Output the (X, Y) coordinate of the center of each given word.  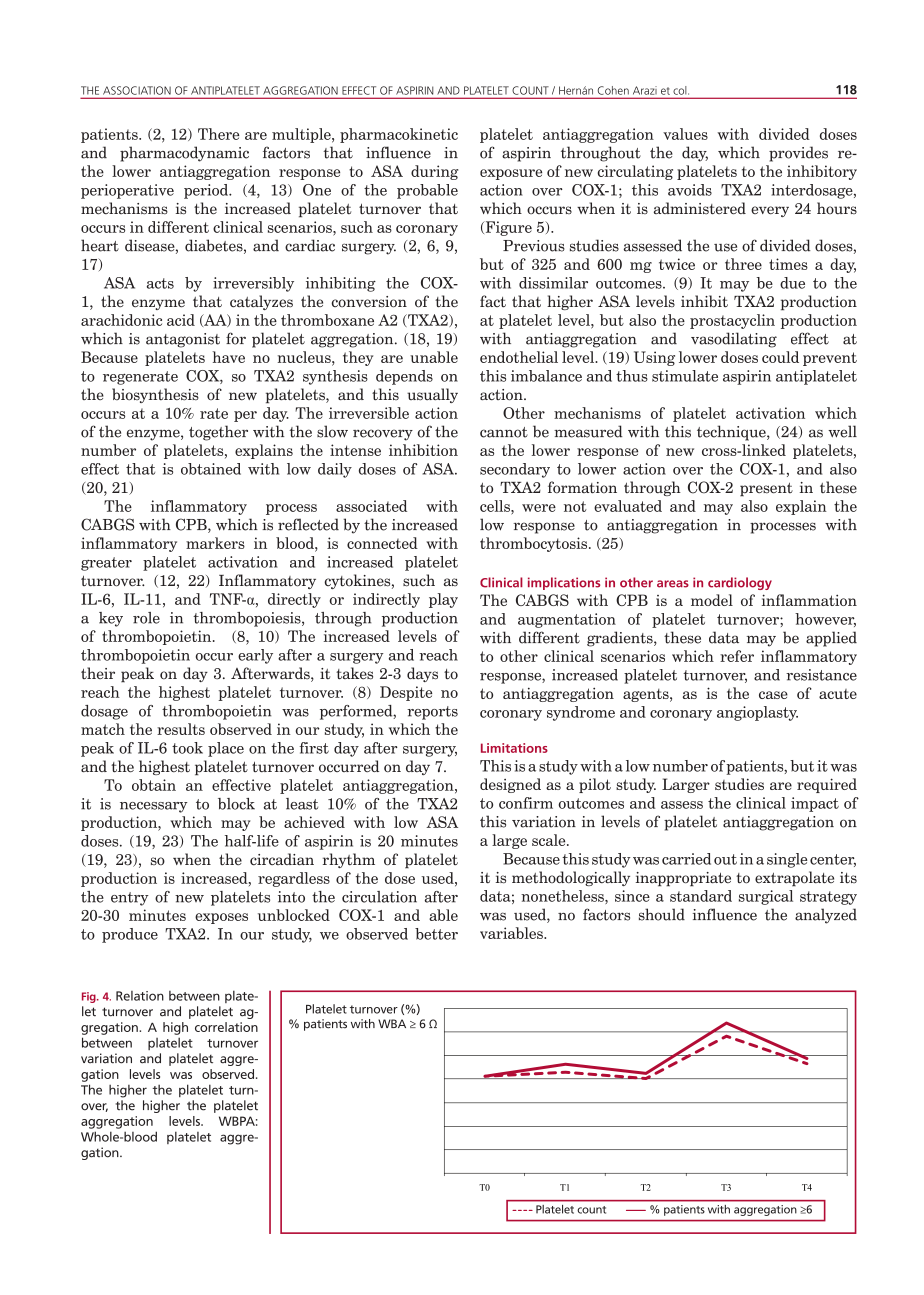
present (766, 489)
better (436, 934)
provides (798, 154)
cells (496, 506)
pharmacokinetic (399, 135)
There (218, 134)
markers (215, 543)
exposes (221, 918)
